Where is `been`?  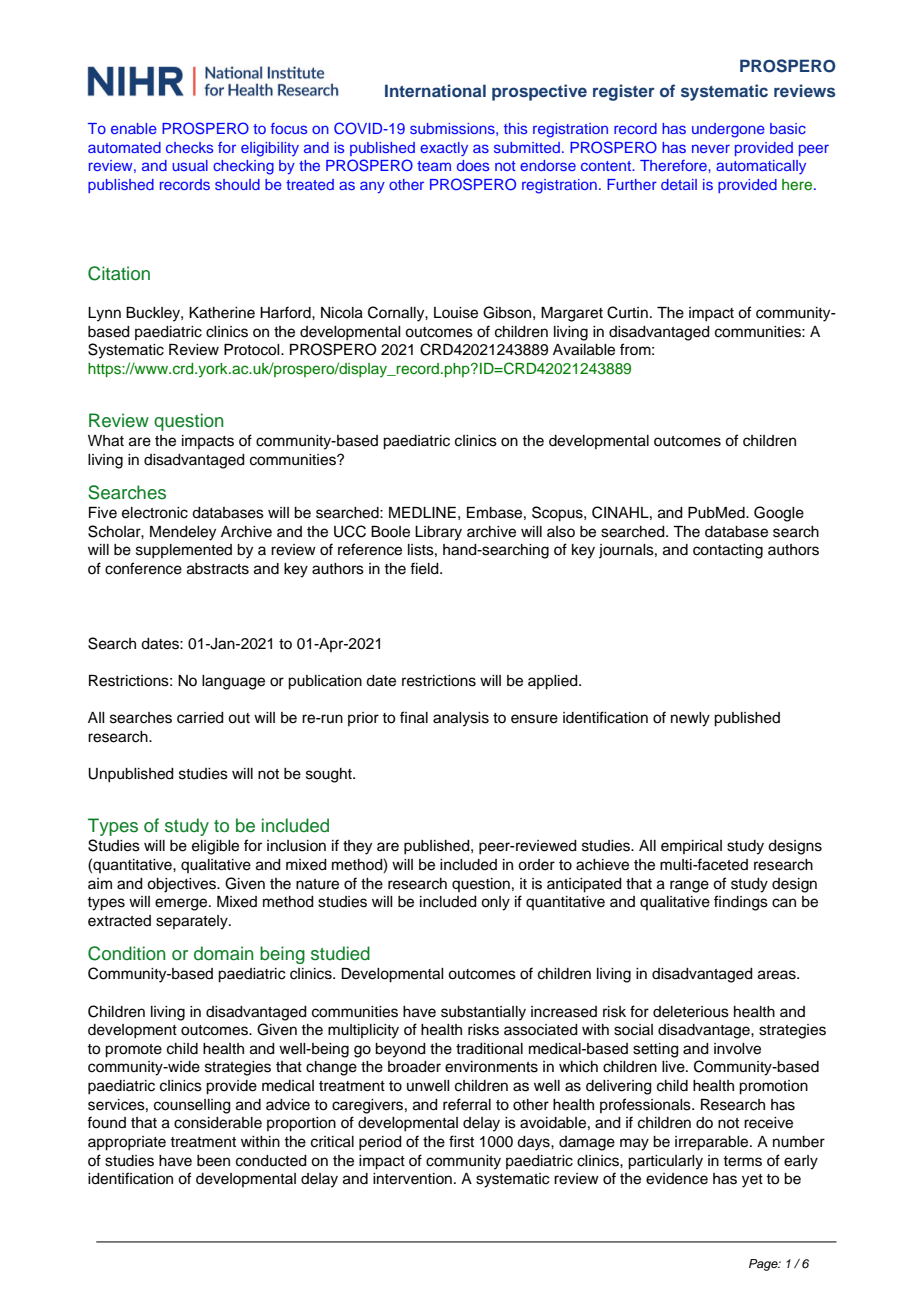 been is located at coordinates (213, 1161).
